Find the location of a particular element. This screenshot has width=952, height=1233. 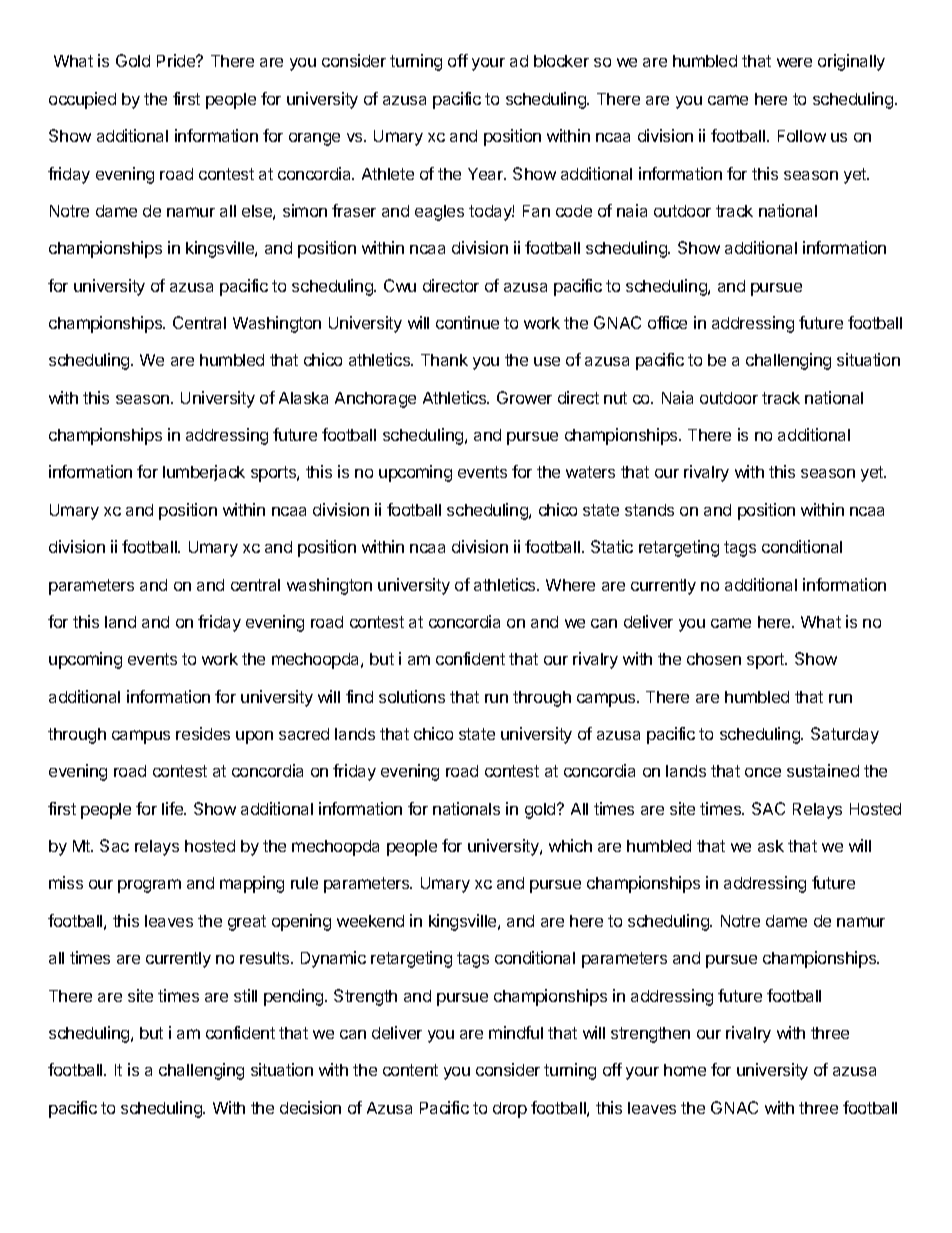

content is located at coordinates (410, 1070).
